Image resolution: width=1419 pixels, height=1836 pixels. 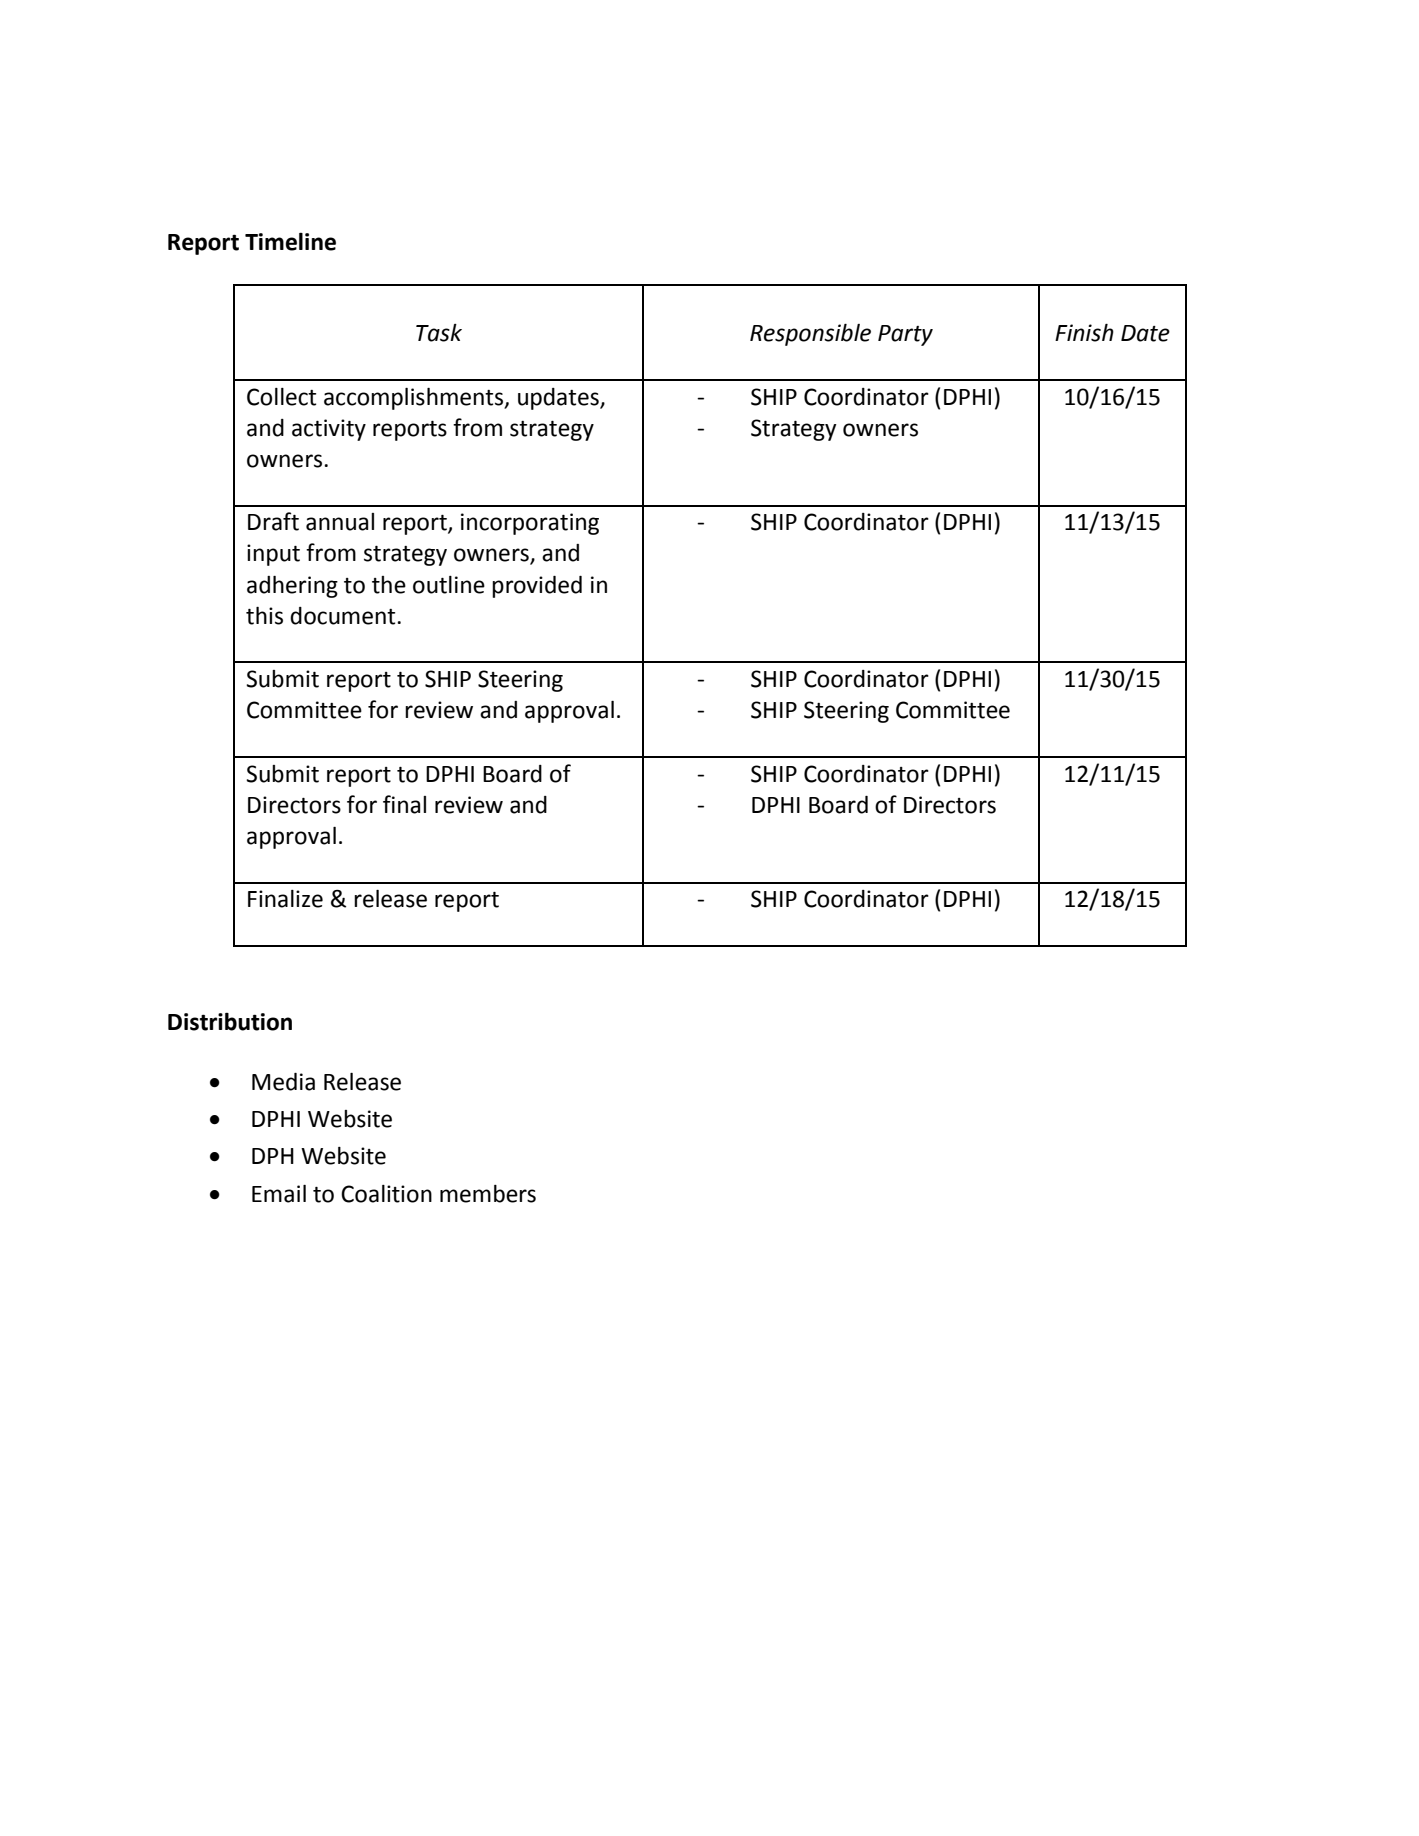 I want to click on Timeline, so click(x=290, y=241).
